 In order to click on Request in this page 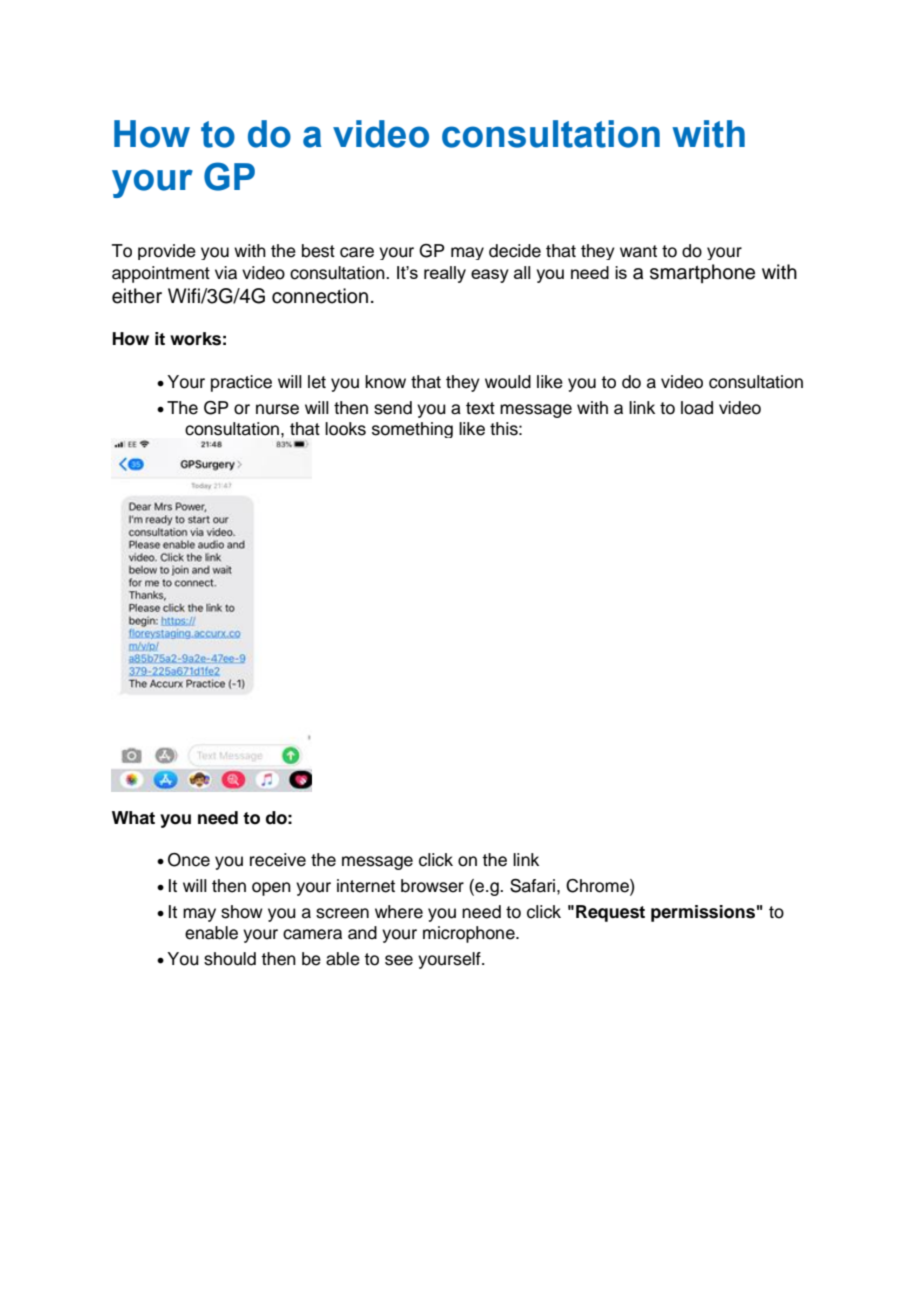, I will do `click(610, 913)`.
